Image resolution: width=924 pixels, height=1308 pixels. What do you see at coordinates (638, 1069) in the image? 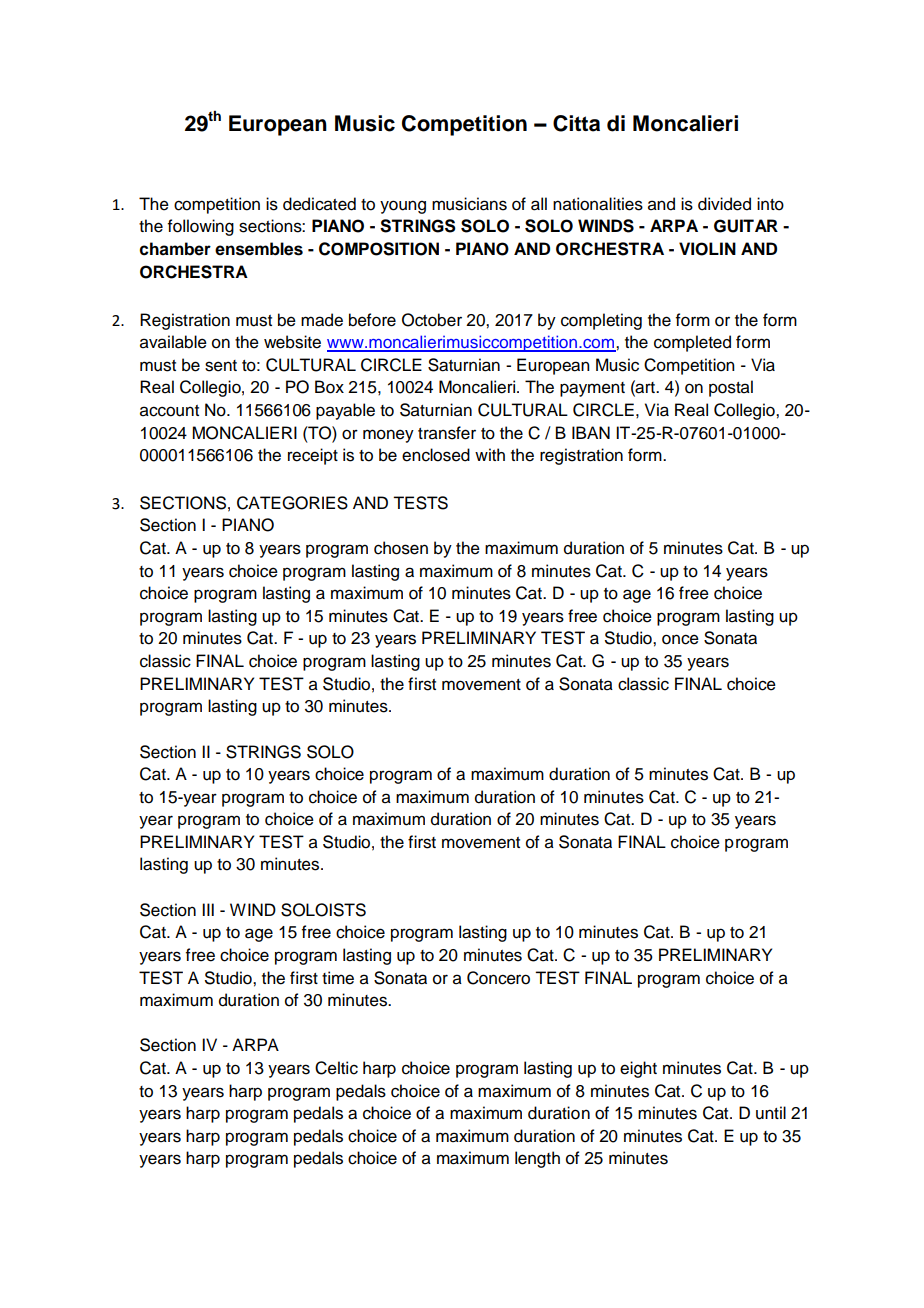
I see `eight` at bounding box center [638, 1069].
